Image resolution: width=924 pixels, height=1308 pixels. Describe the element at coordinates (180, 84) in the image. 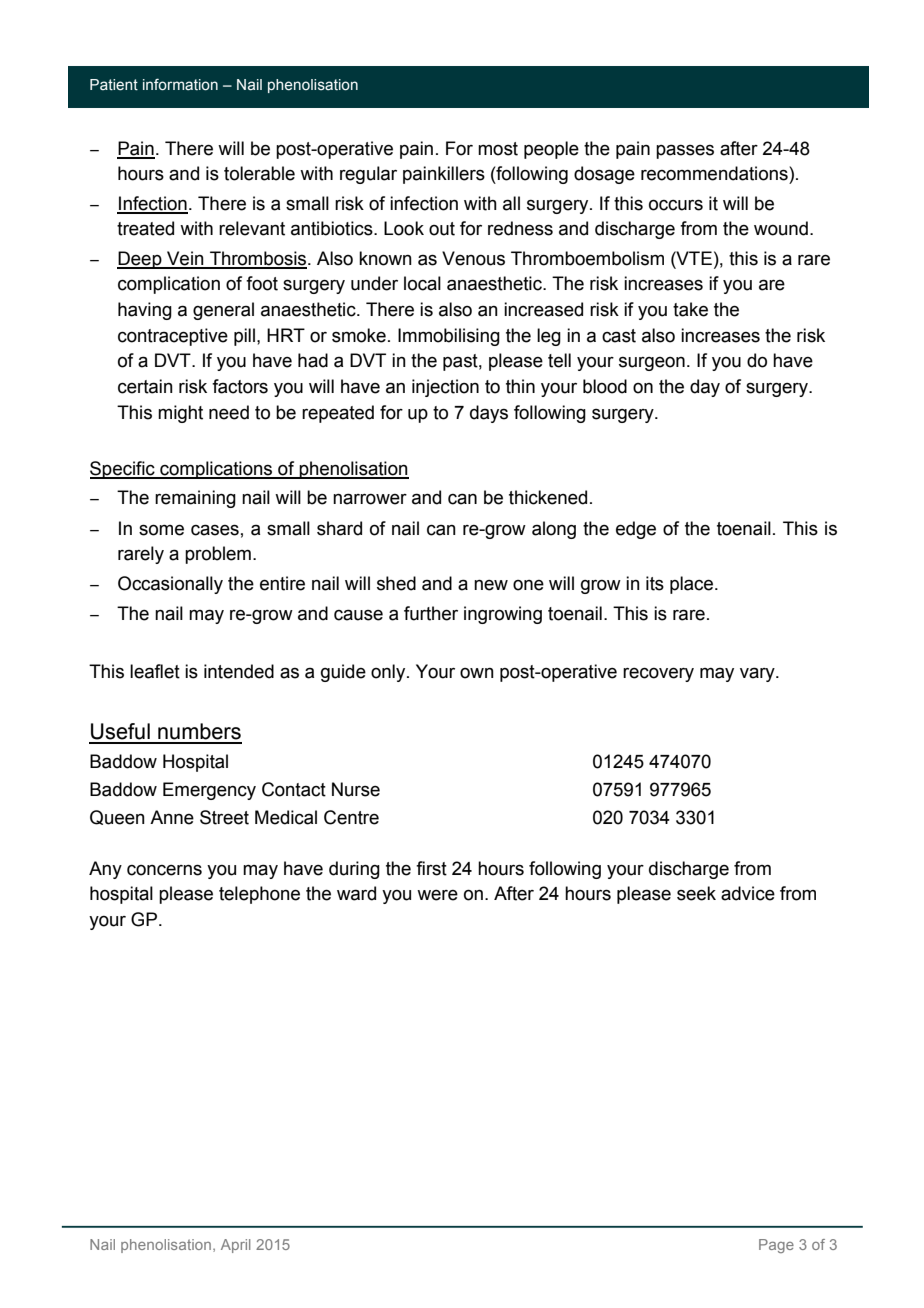

I see `information` at that location.
